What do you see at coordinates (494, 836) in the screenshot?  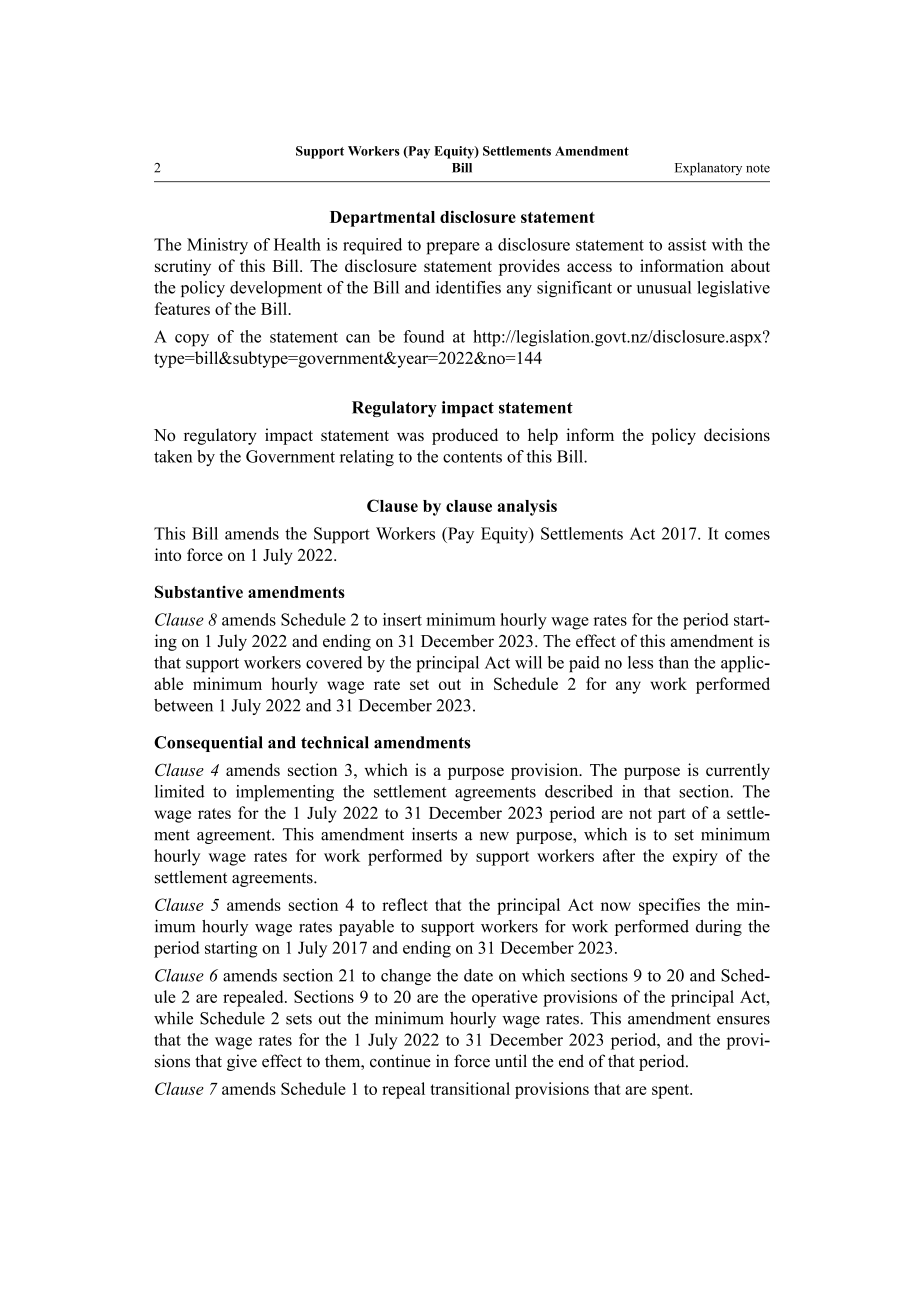 I see `new` at bounding box center [494, 836].
